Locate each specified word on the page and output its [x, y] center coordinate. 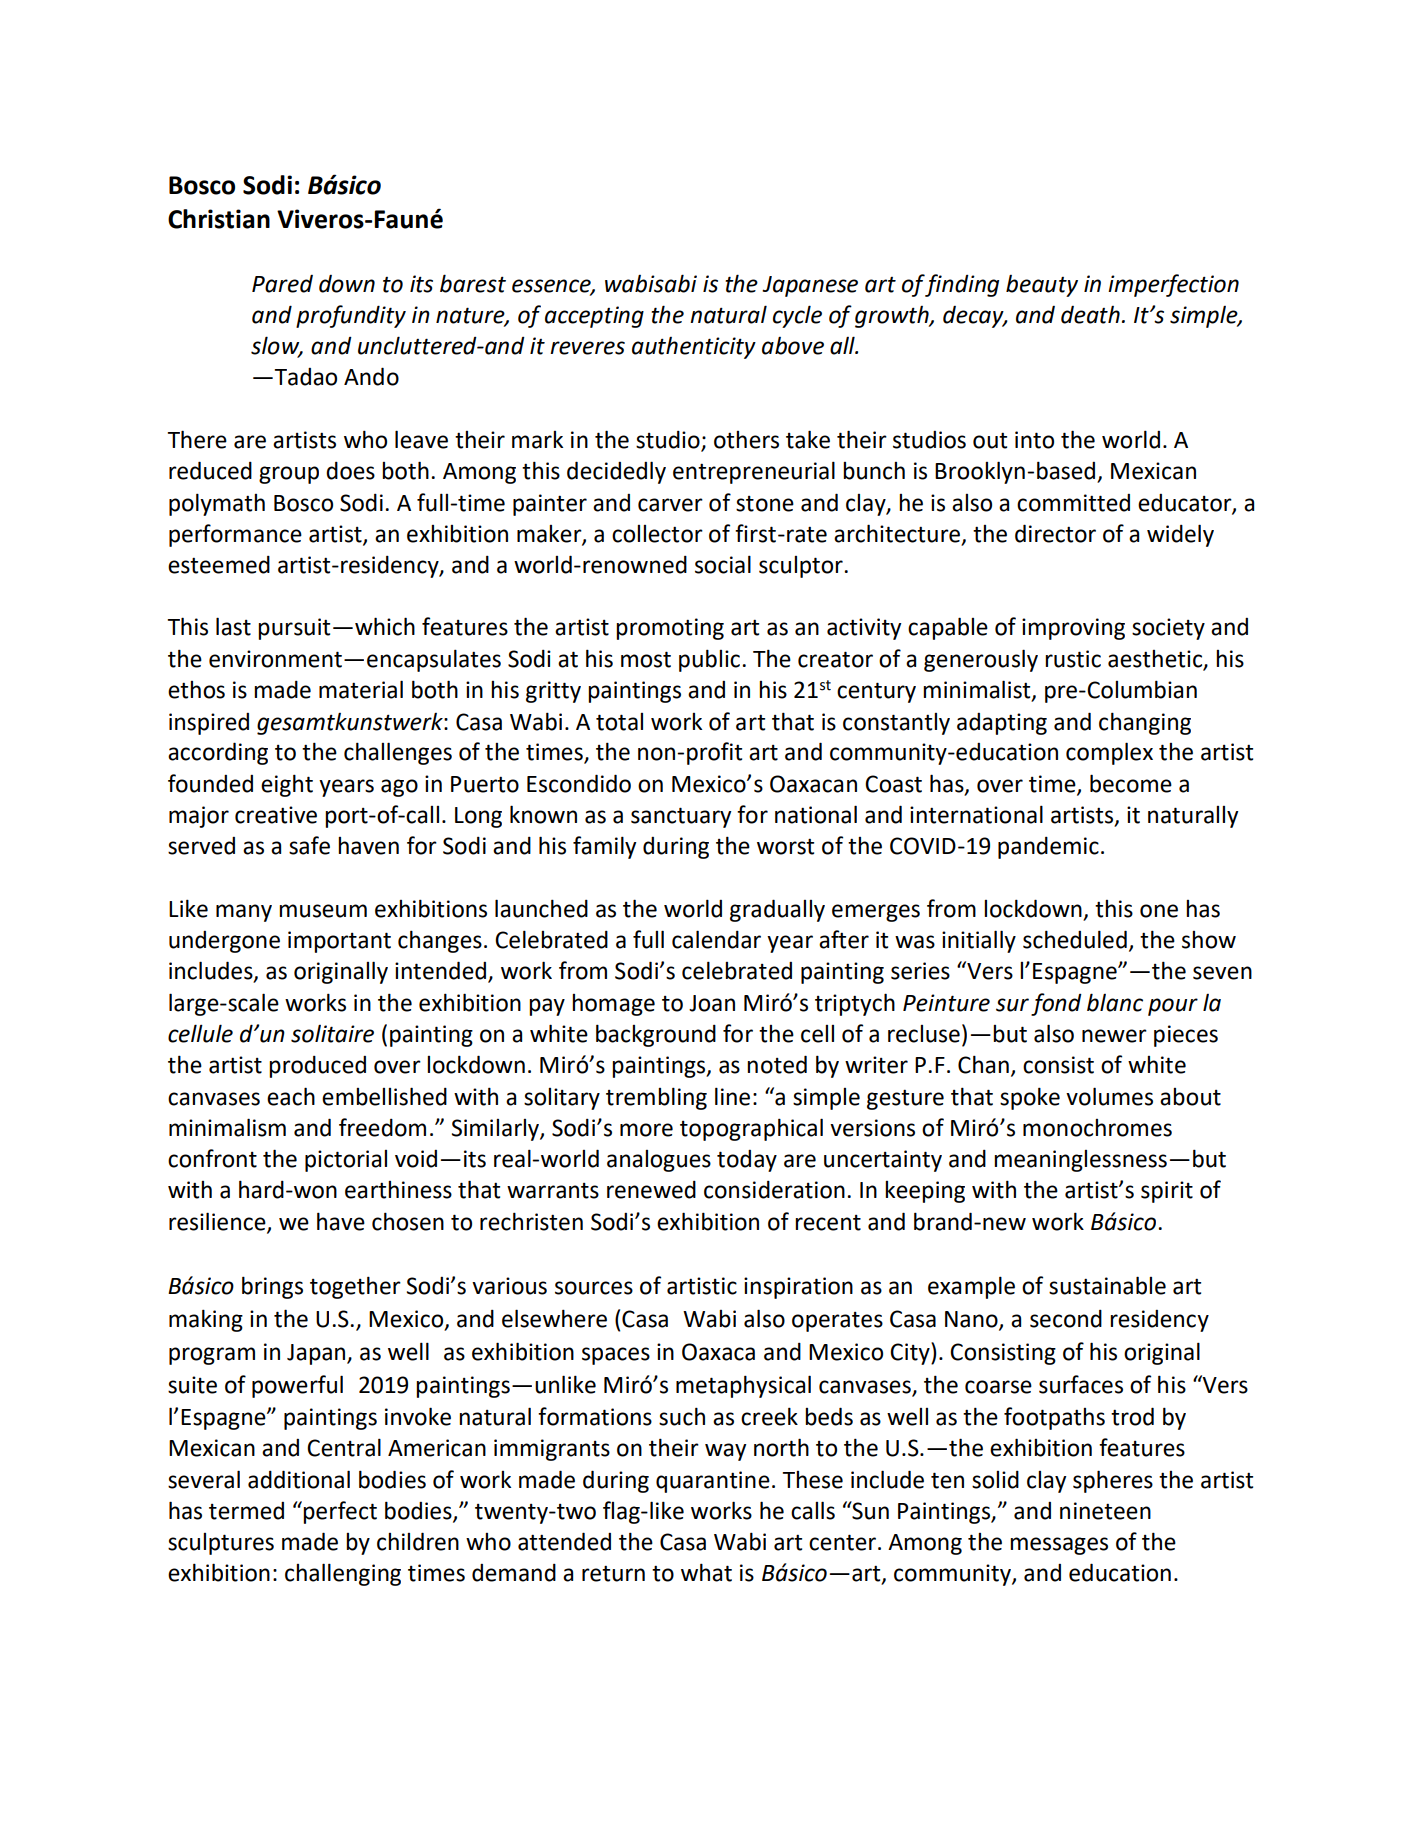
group [289, 475]
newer [1114, 1036]
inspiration [798, 1288]
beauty [1042, 286]
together [355, 1287]
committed [1073, 503]
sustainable [1107, 1285]
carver [670, 505]
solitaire [332, 1034]
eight [287, 785]
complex [1109, 753]
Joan [712, 1003]
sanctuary [681, 817]
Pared [282, 284]
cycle [797, 316]
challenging [343, 1574]
